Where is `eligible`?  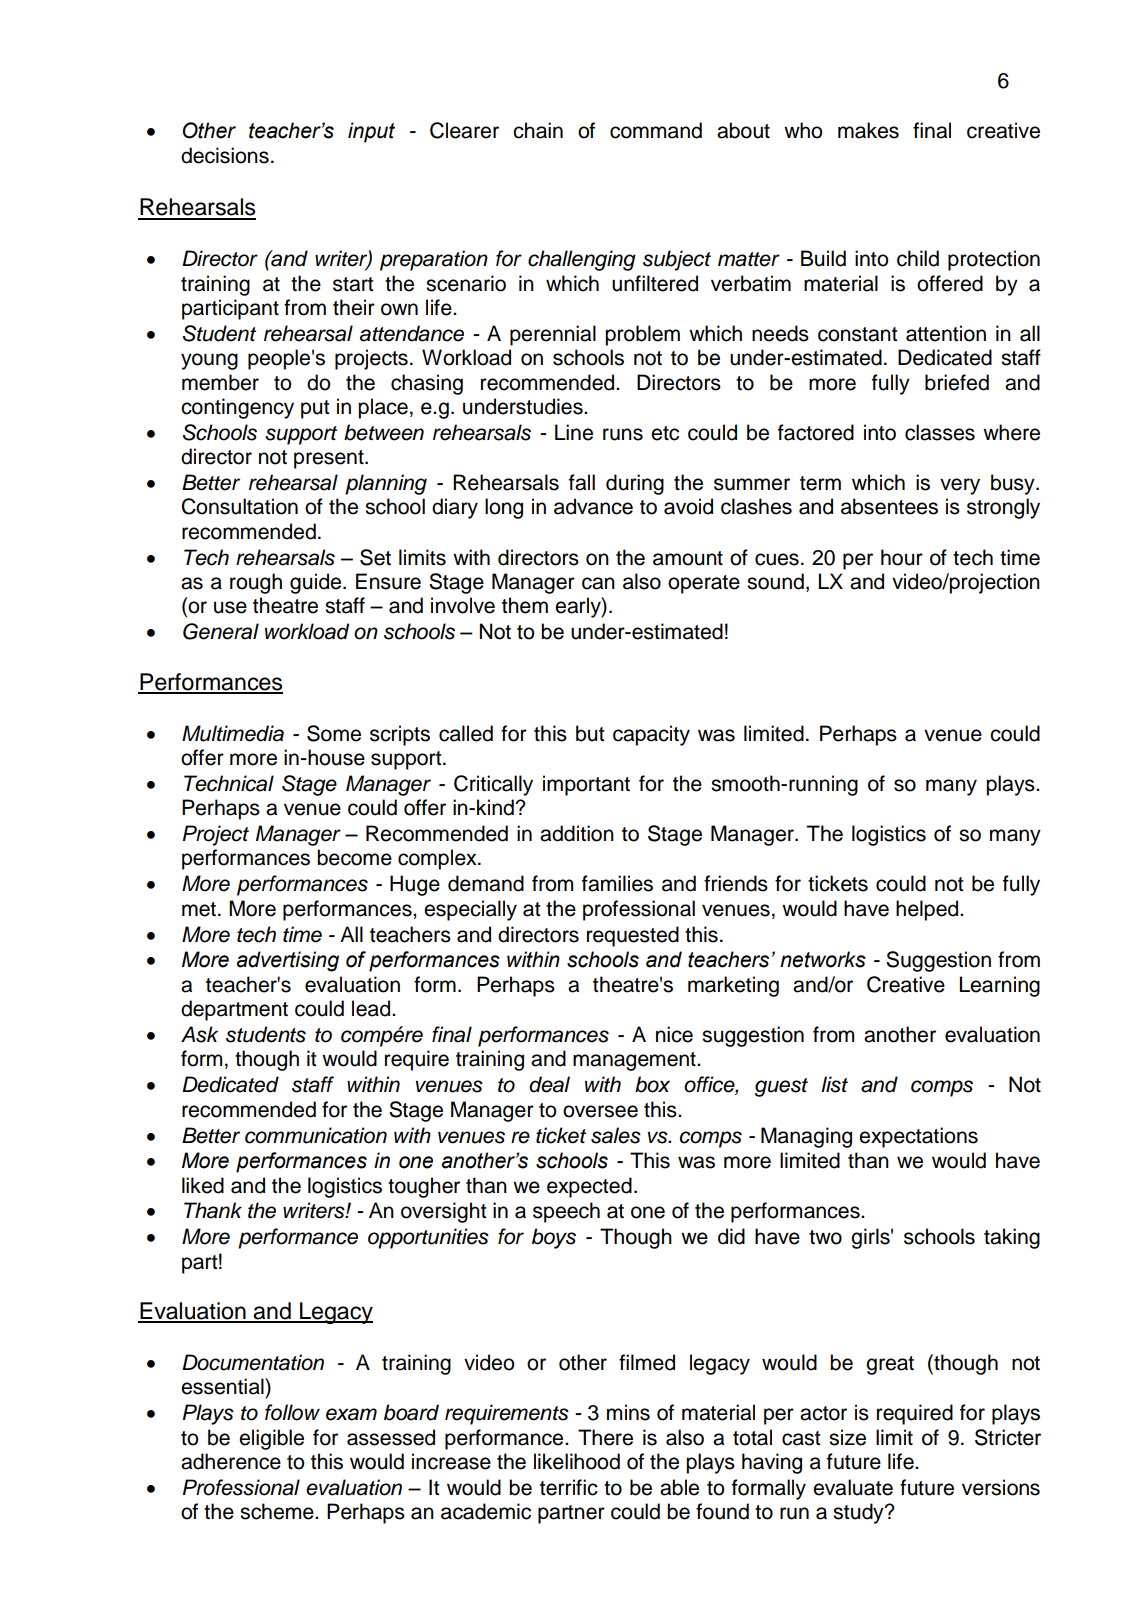 eligible is located at coordinates (271, 1439).
